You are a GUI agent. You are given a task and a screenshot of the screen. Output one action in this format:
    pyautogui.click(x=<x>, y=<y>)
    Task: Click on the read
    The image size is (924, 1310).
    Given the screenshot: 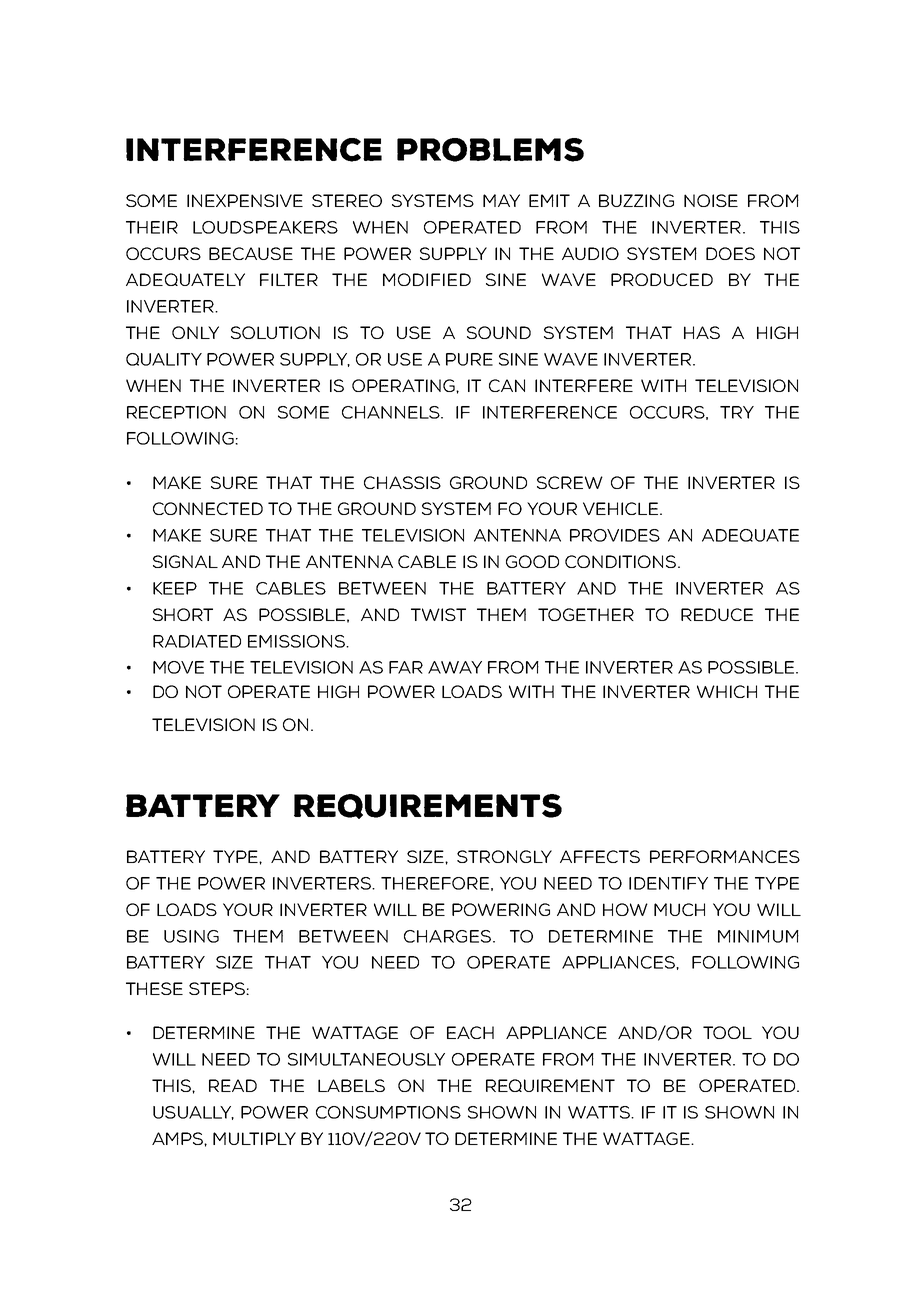 What is the action you would take?
    pyautogui.click(x=233, y=1085)
